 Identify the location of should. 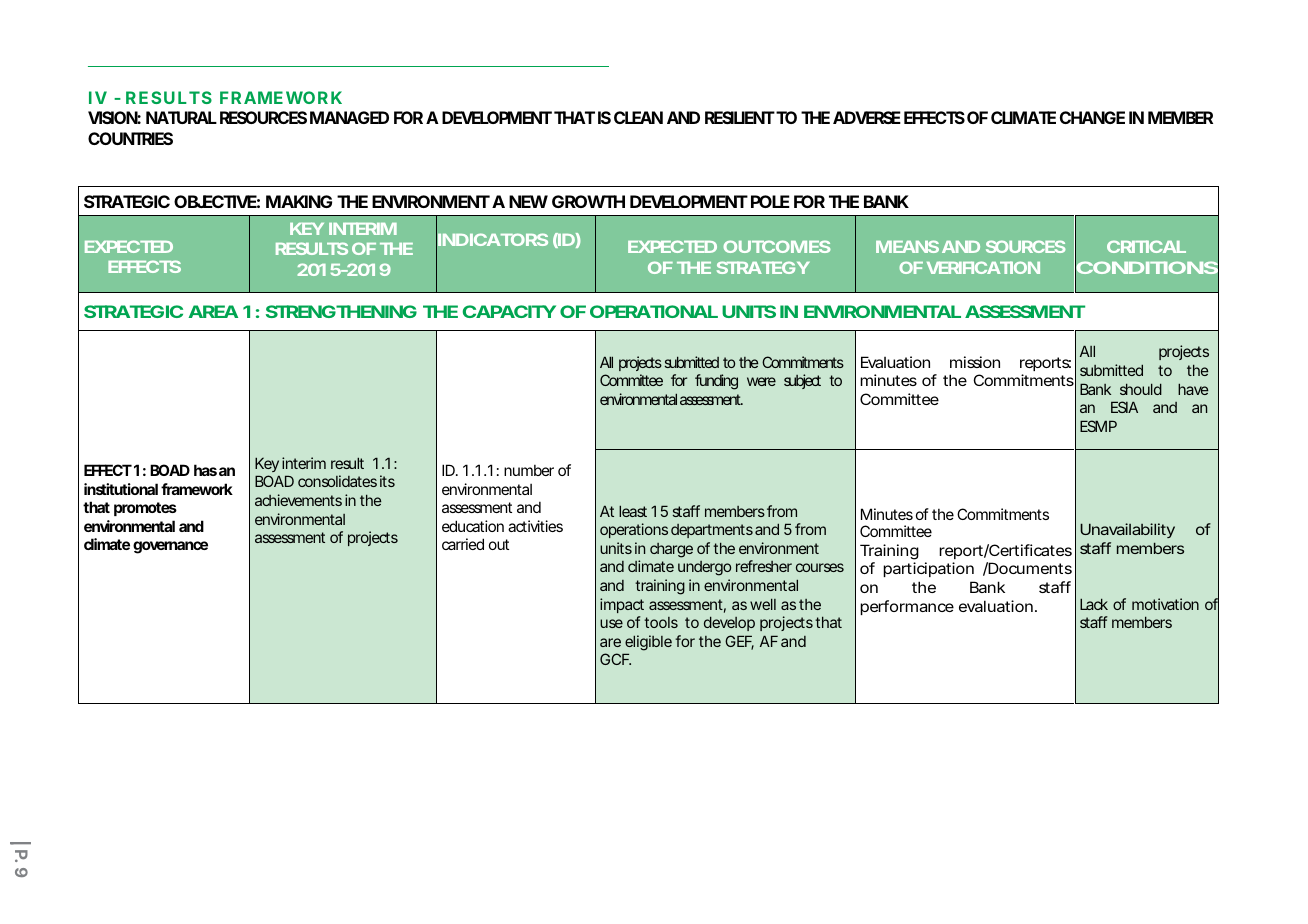
(1141, 389).
